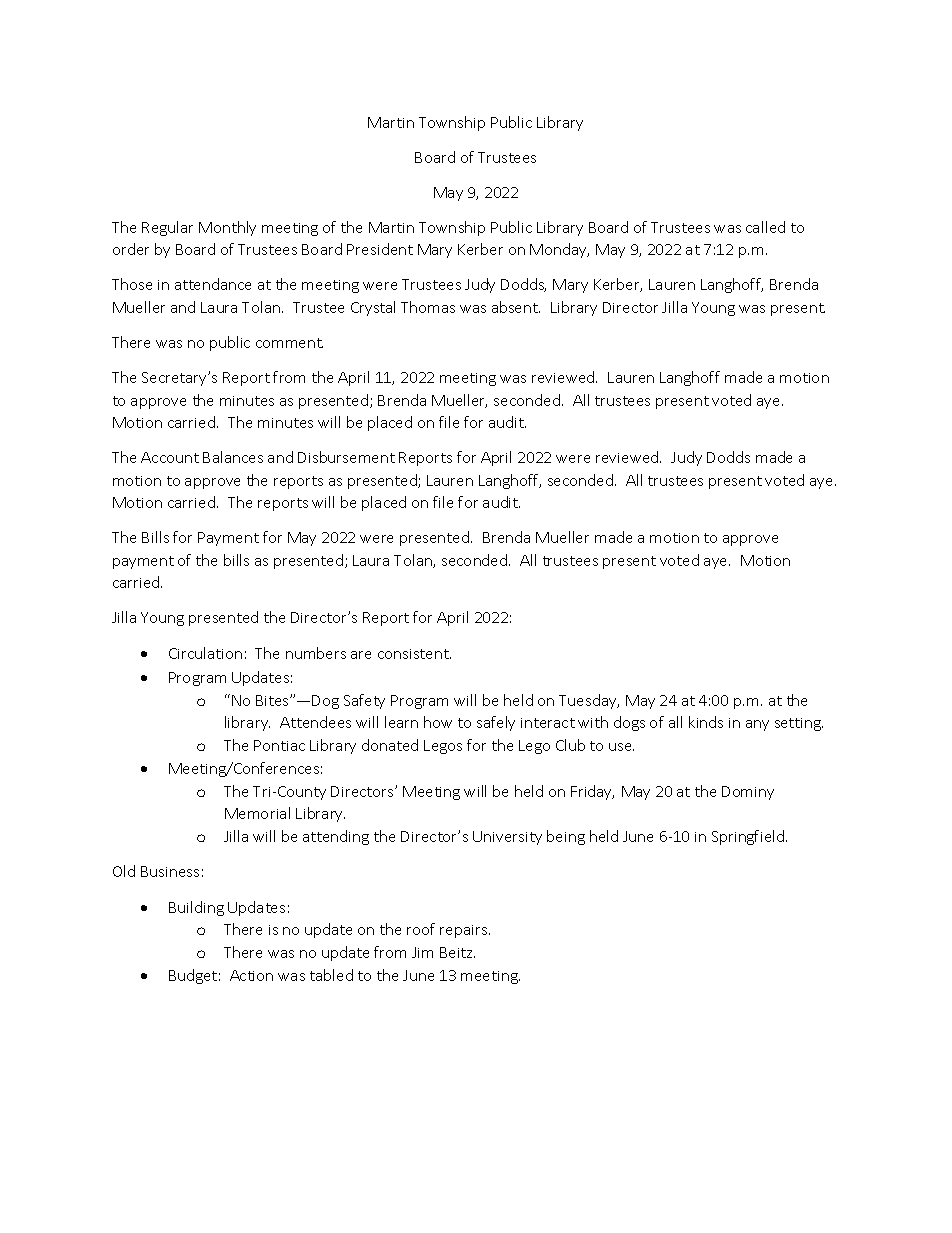 The height and width of the document is (1233, 952). I want to click on called, so click(765, 227).
